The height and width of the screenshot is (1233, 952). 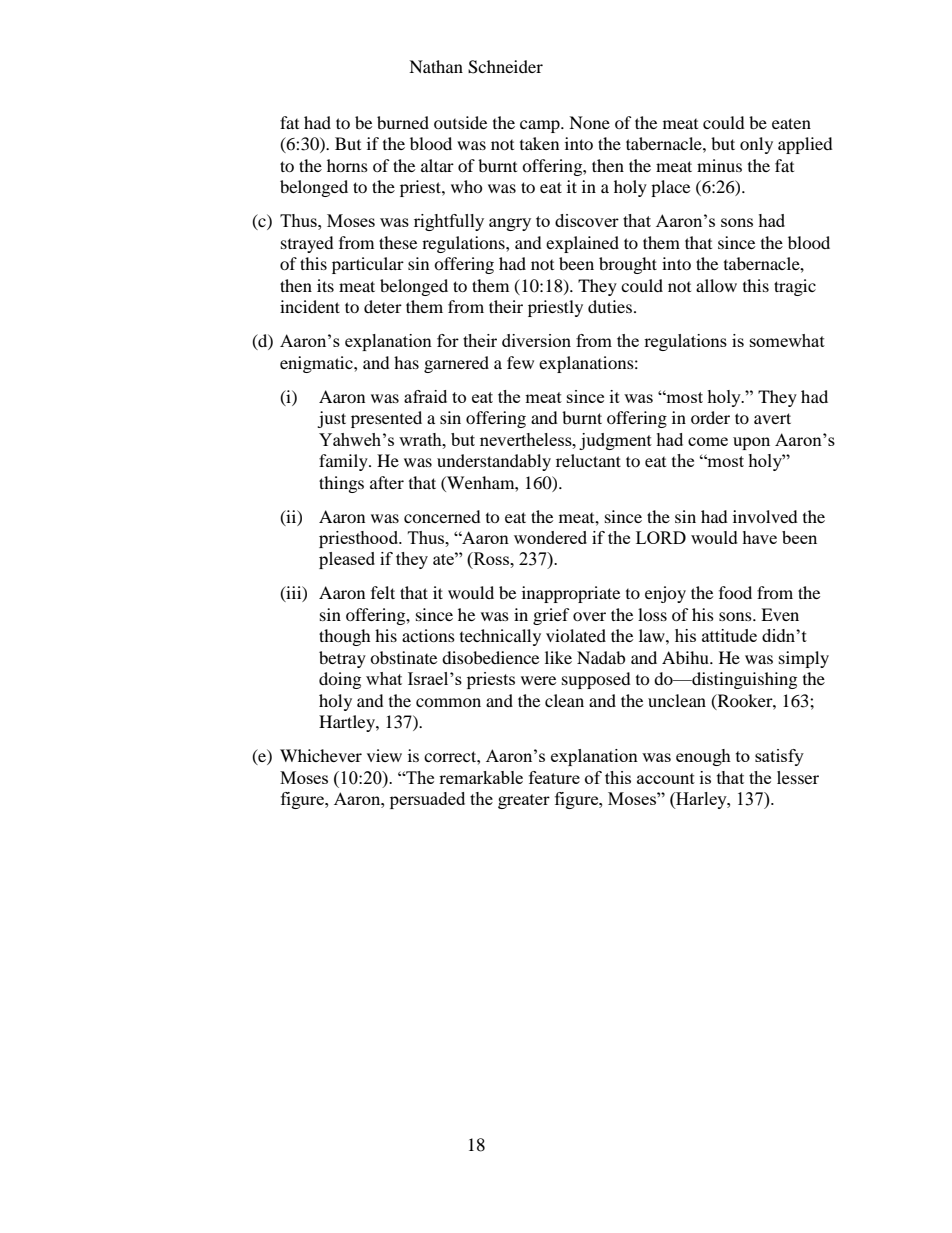 What do you see at coordinates (550, 537) in the screenshot?
I see `wondered` at bounding box center [550, 537].
